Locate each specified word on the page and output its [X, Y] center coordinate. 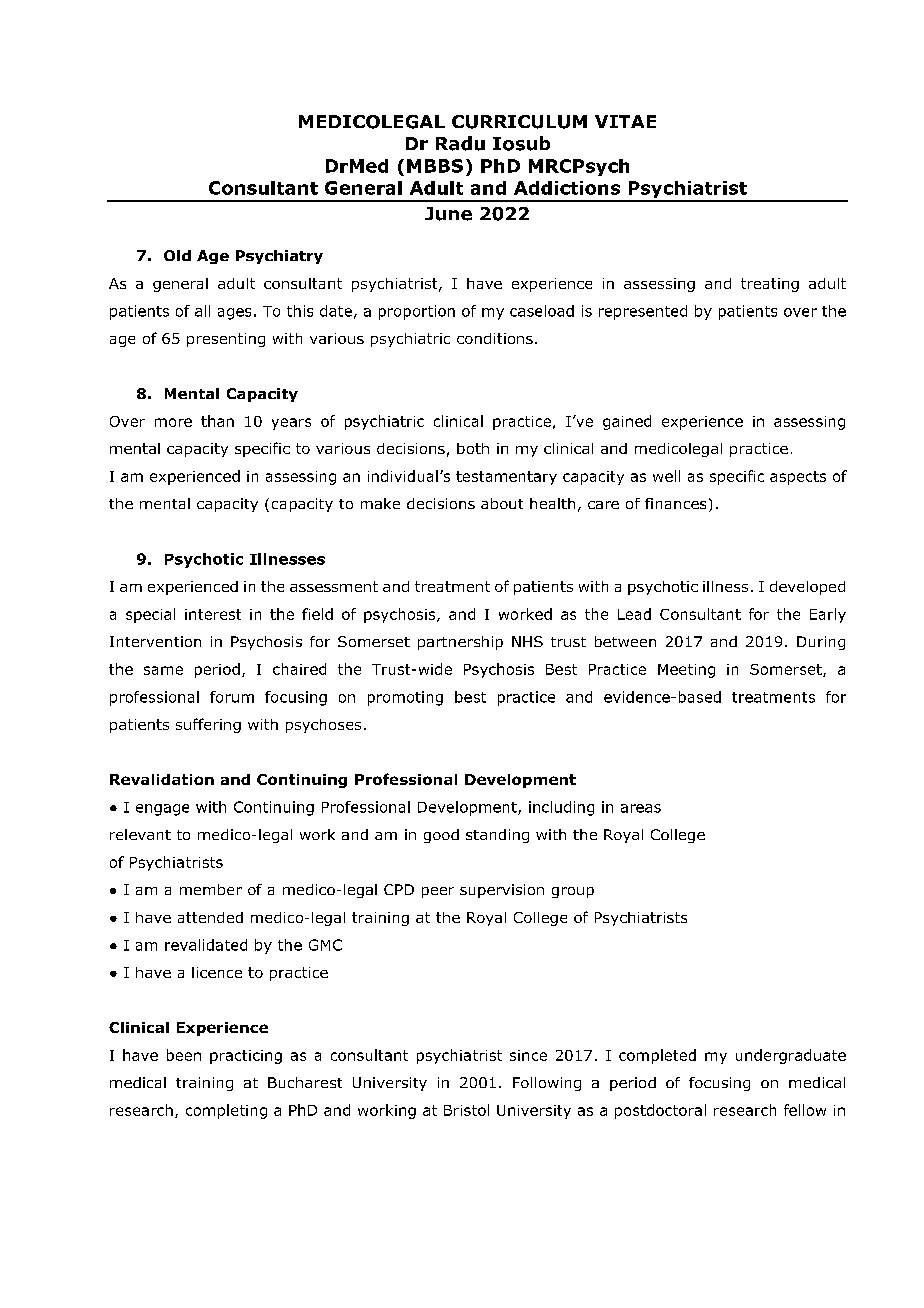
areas [641, 808]
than [217, 421]
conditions [495, 338]
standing [497, 836]
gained [627, 422]
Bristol [466, 1110]
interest [213, 614]
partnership [460, 643]
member [211, 889]
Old [177, 255]
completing [226, 1111]
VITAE [625, 121]
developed [807, 588]
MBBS [435, 166]
